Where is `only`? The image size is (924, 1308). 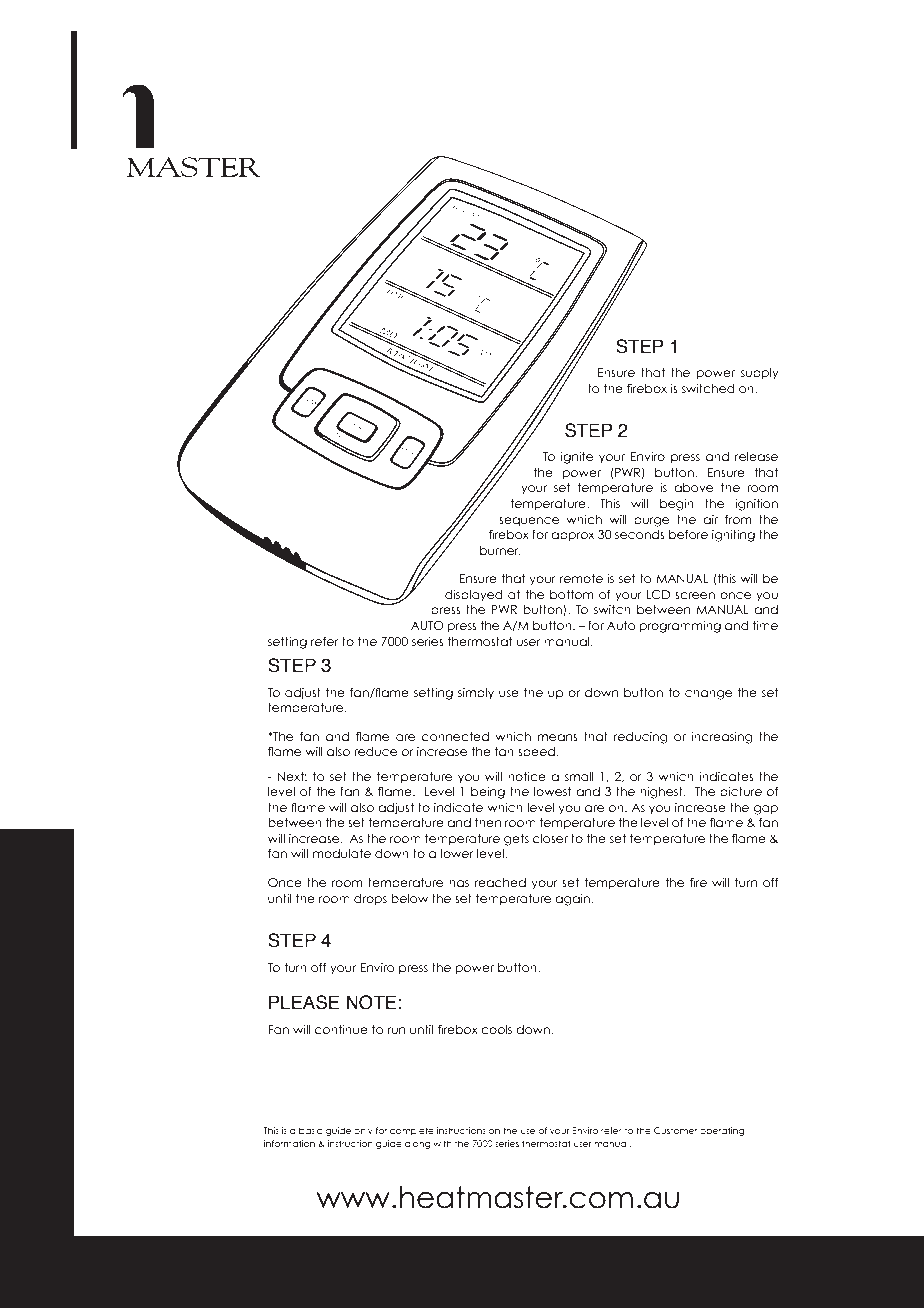 only is located at coordinates (363, 1131).
